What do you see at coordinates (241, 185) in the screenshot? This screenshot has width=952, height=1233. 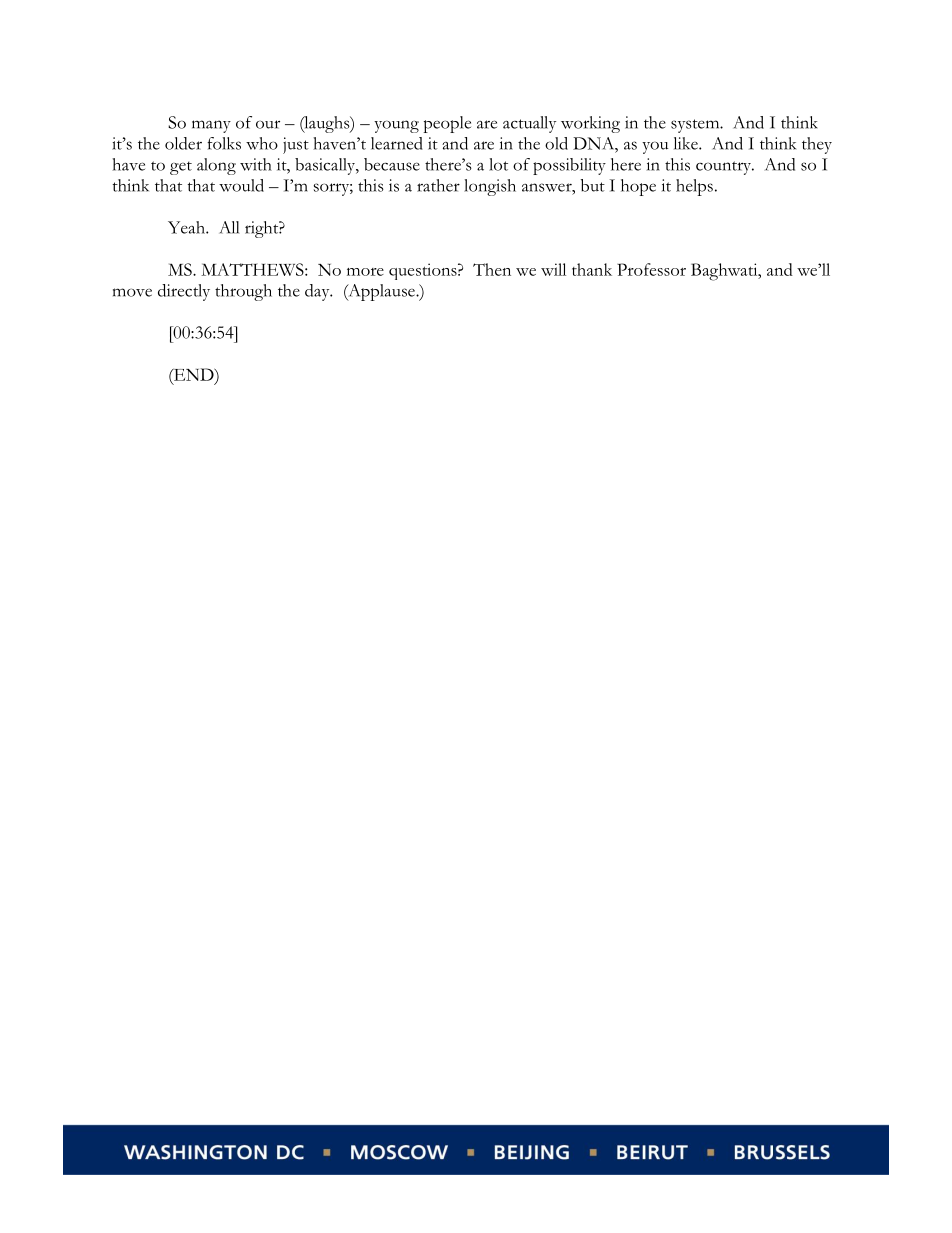 I see `would` at bounding box center [241, 185].
